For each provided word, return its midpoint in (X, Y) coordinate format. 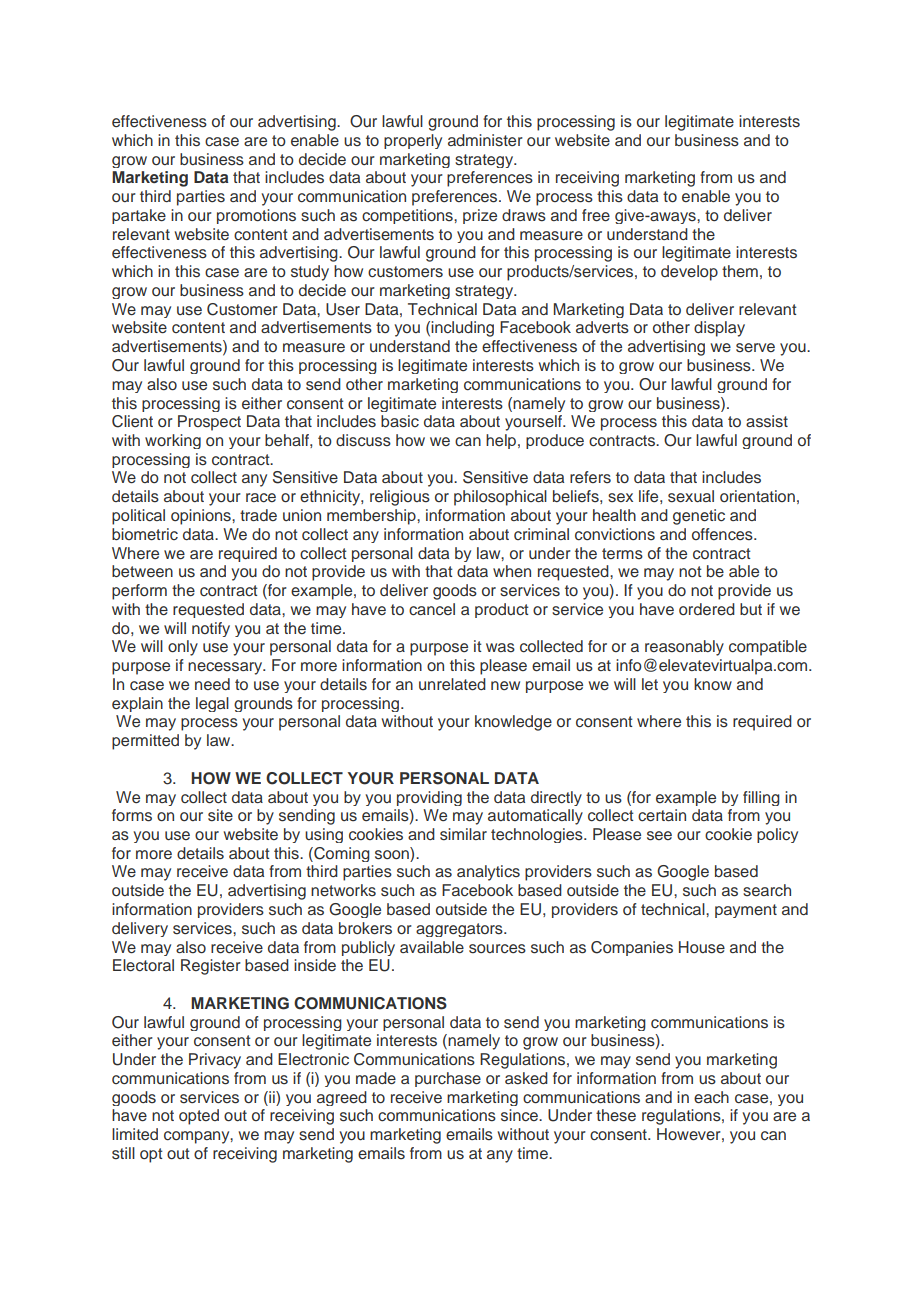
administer (485, 140)
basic (400, 421)
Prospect (209, 423)
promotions (256, 216)
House (702, 947)
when (512, 571)
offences (723, 534)
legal (212, 704)
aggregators (460, 930)
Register (211, 967)
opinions (202, 517)
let (650, 684)
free (596, 215)
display (719, 329)
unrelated (452, 684)
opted (199, 1117)
